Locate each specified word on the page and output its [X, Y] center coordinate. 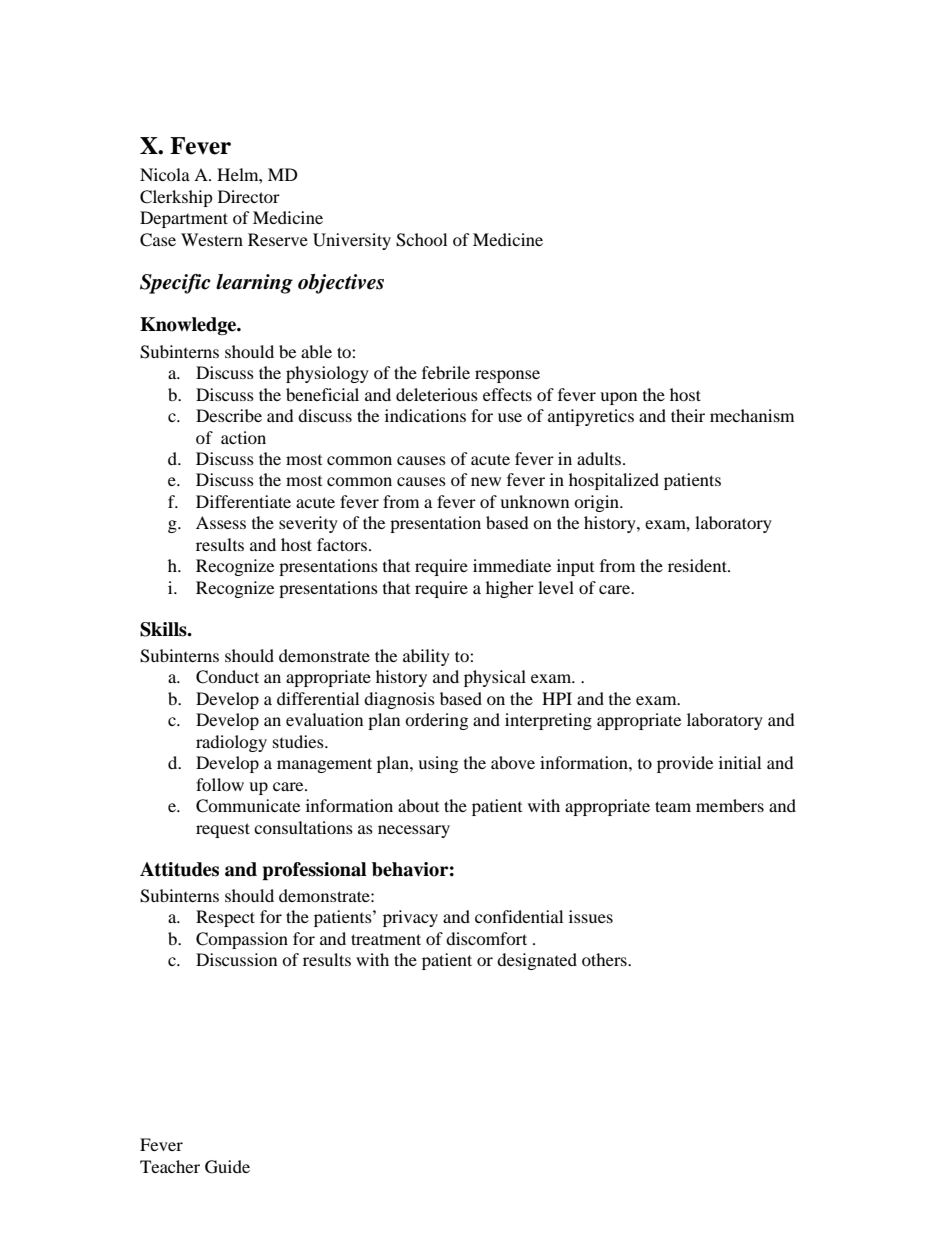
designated [537, 961]
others [605, 959]
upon [618, 398]
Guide [227, 1167]
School [421, 240]
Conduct [227, 677]
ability [426, 657]
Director [249, 196]
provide [685, 764]
